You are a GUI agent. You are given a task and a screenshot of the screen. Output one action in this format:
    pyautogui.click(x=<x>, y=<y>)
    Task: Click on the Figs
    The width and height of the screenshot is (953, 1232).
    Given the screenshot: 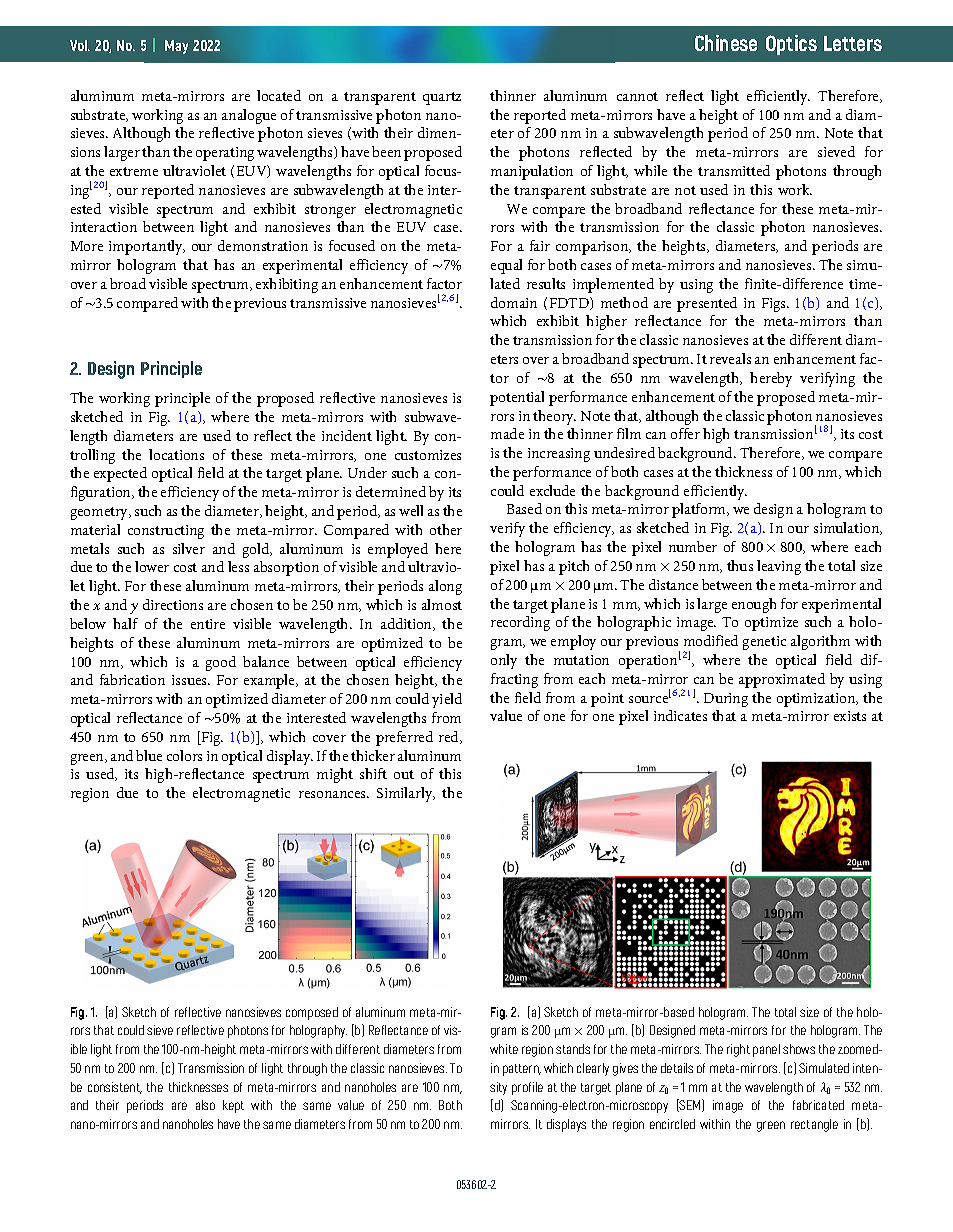 What is the action you would take?
    pyautogui.click(x=775, y=305)
